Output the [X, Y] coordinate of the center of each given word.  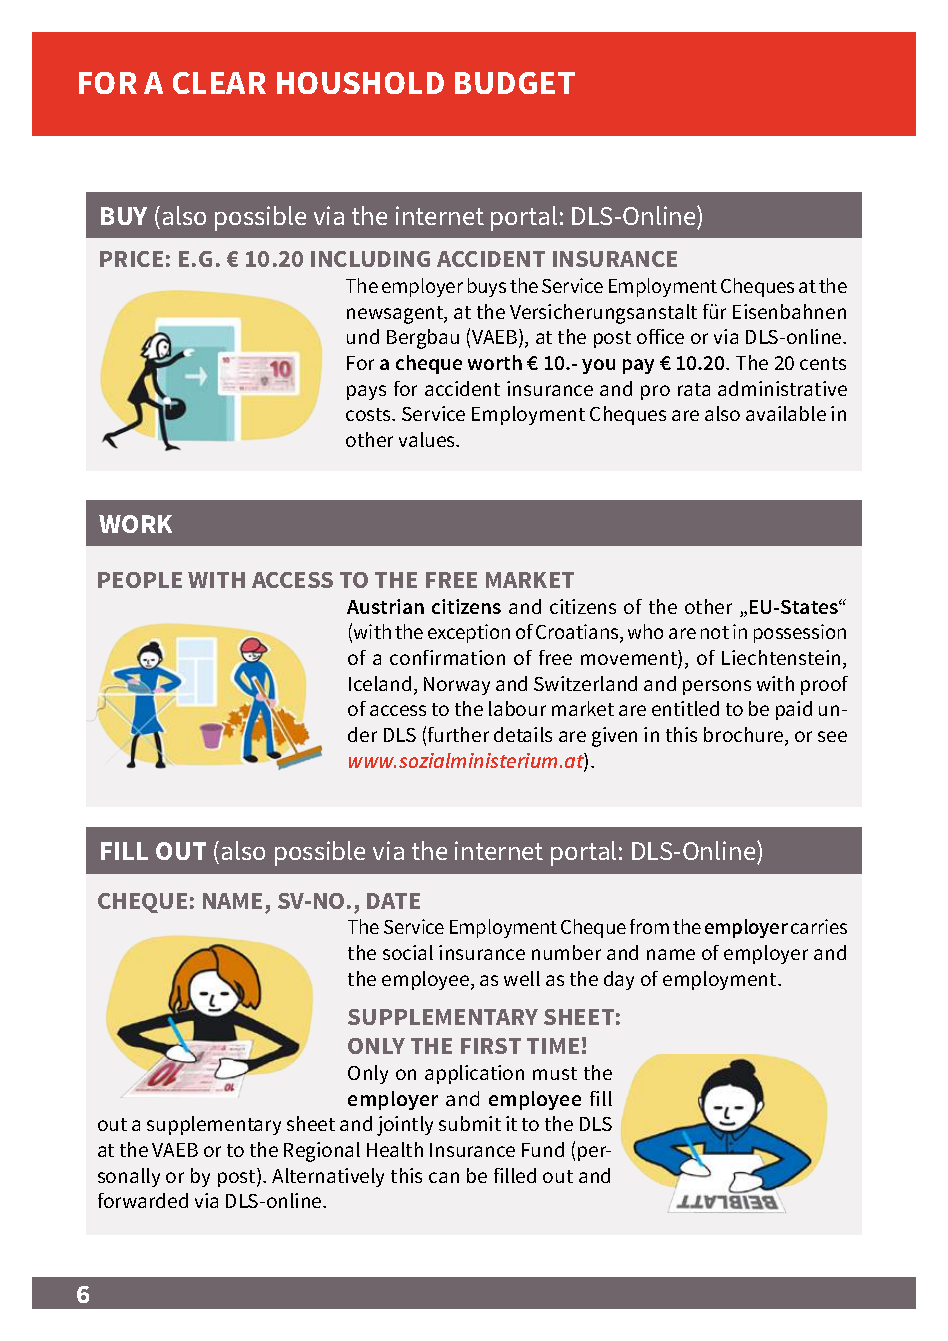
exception [469, 633]
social [408, 952]
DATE [393, 901]
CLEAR [219, 83]
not [715, 632]
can [444, 1177]
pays [366, 392]
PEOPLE [140, 580]
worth [495, 362]
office [660, 336]
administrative [782, 388]
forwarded [143, 1200]
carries [819, 926]
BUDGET [515, 83]
